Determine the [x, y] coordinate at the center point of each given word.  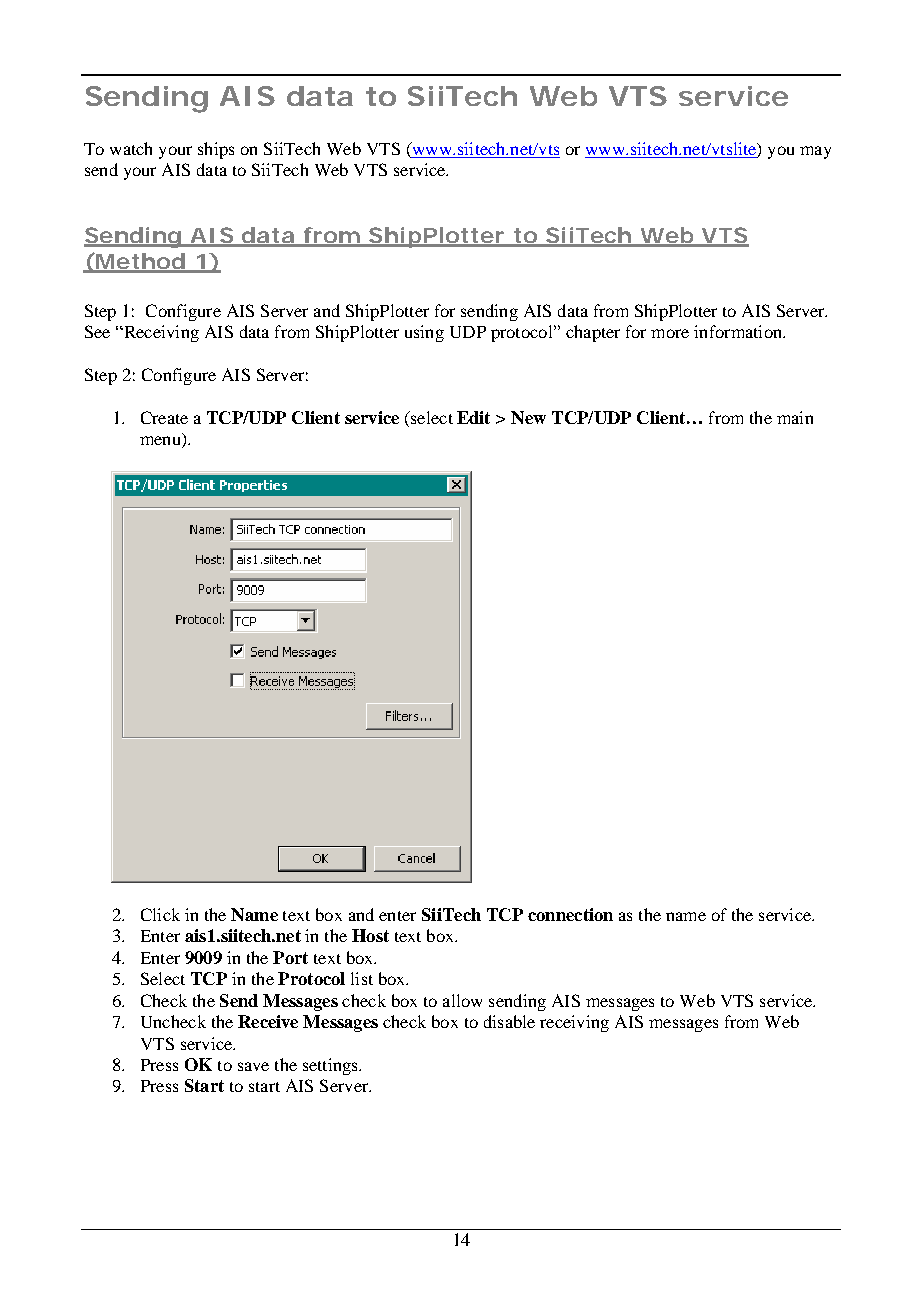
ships [216, 150]
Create [164, 417]
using [424, 333]
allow [462, 1000]
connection [570, 914]
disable [509, 1021]
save [253, 1066]
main [795, 417]
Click [160, 914]
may [815, 152]
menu [161, 442]
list [362, 978]
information [739, 331]
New [528, 417]
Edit [473, 417]
